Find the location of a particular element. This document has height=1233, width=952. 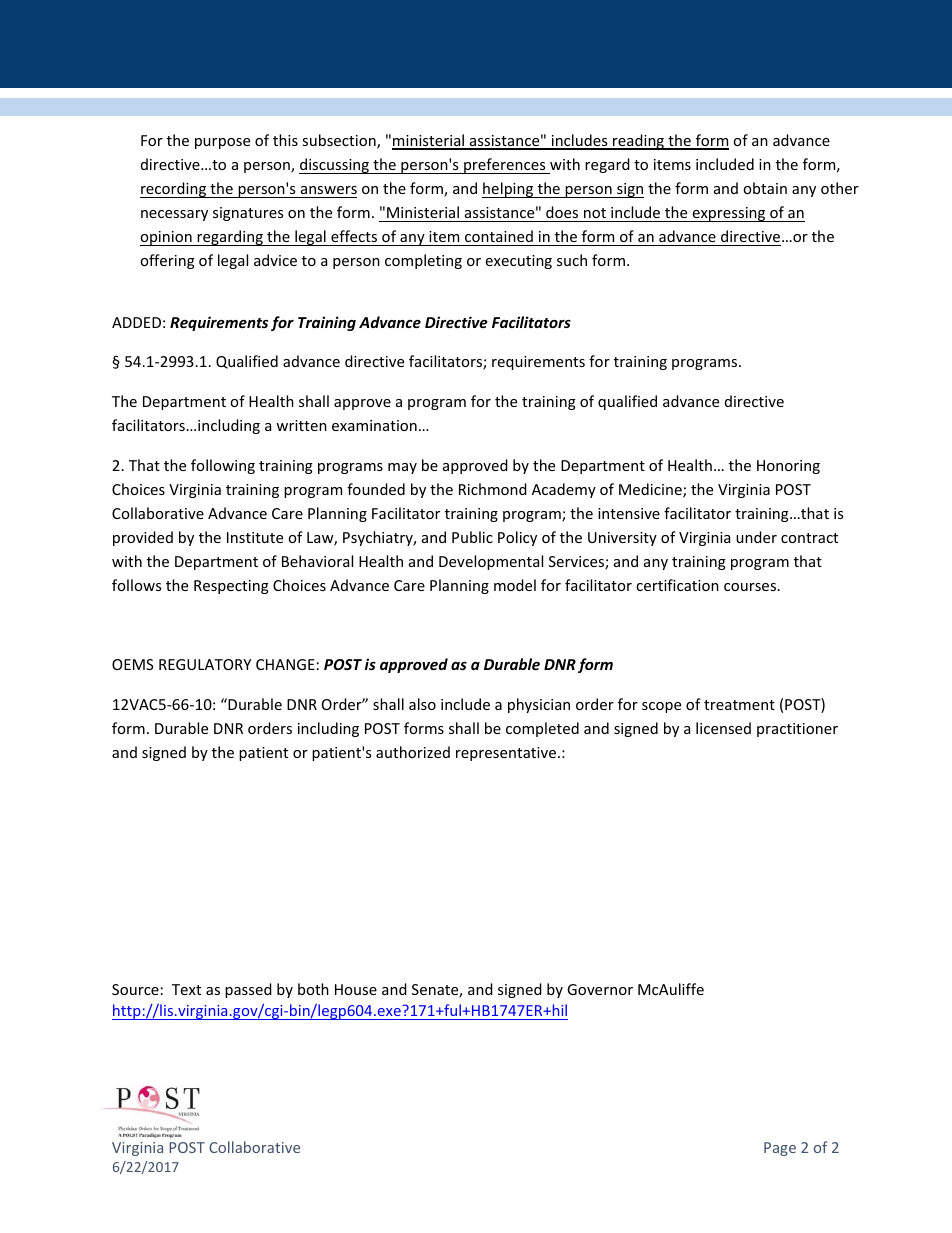

Page is located at coordinates (780, 1149).
